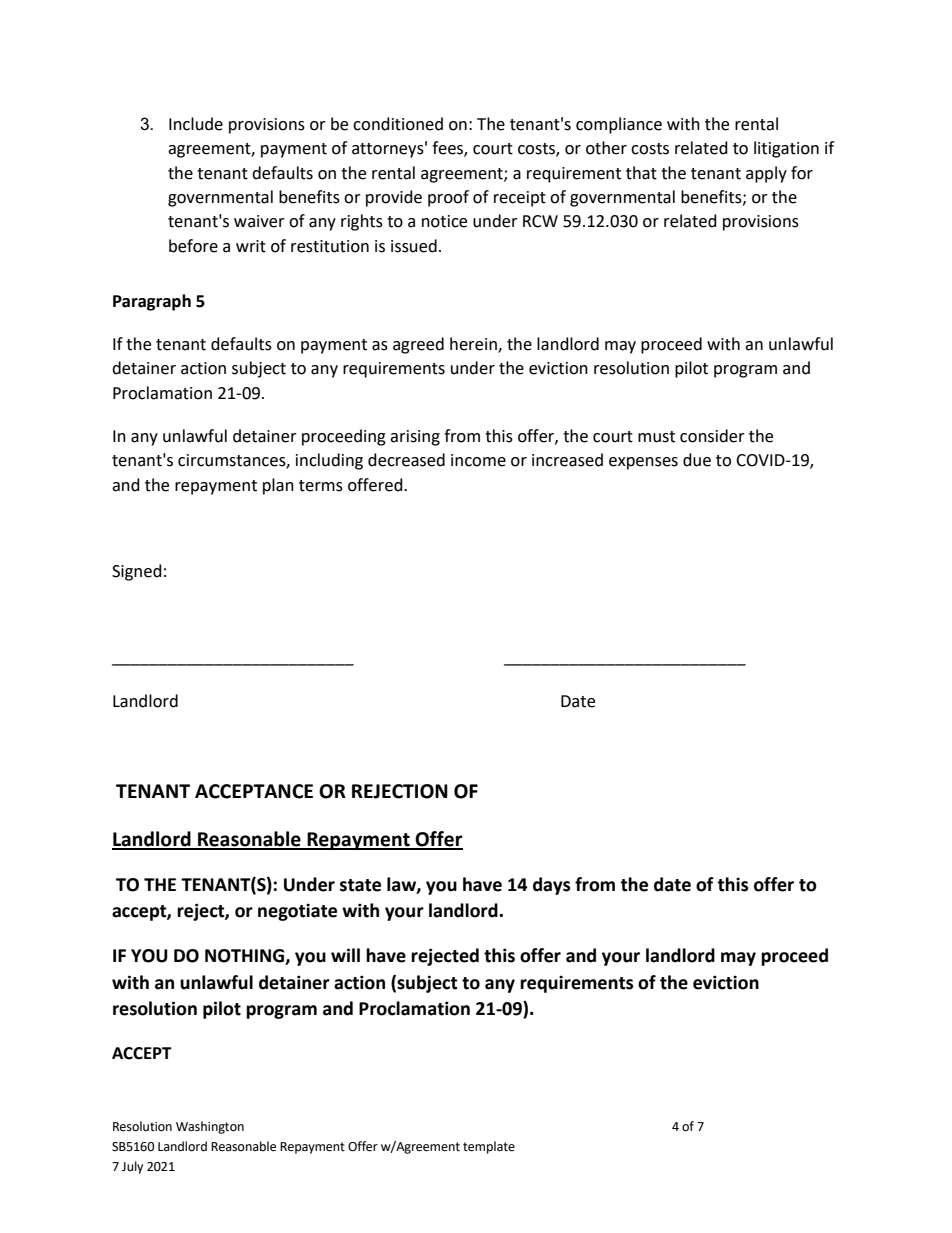 This screenshot has width=952, height=1233. What do you see at coordinates (278, 486) in the screenshot?
I see `plan` at bounding box center [278, 486].
